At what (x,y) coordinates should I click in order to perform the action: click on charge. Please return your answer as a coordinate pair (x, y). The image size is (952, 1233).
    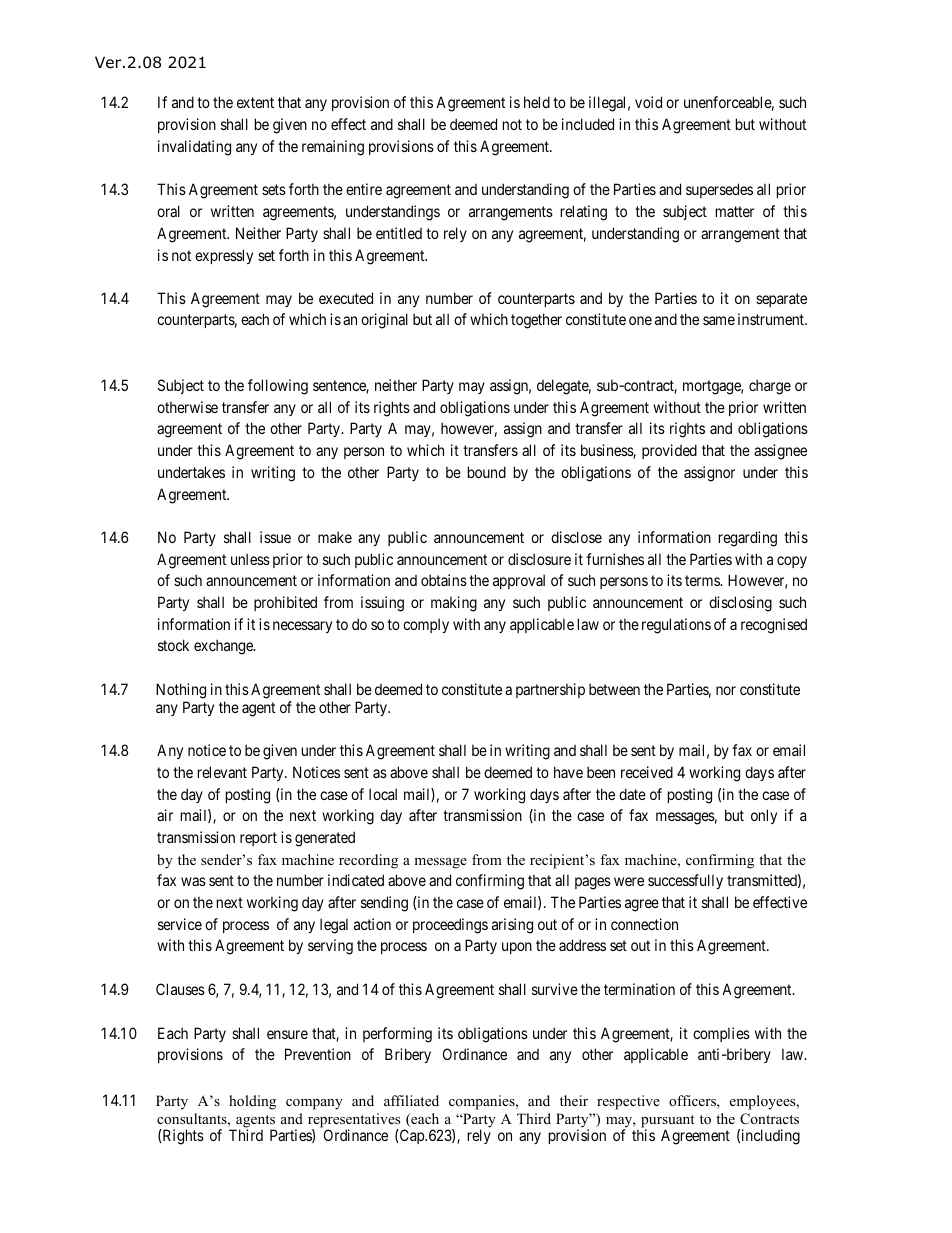
    Looking at the image, I should click on (770, 387).
